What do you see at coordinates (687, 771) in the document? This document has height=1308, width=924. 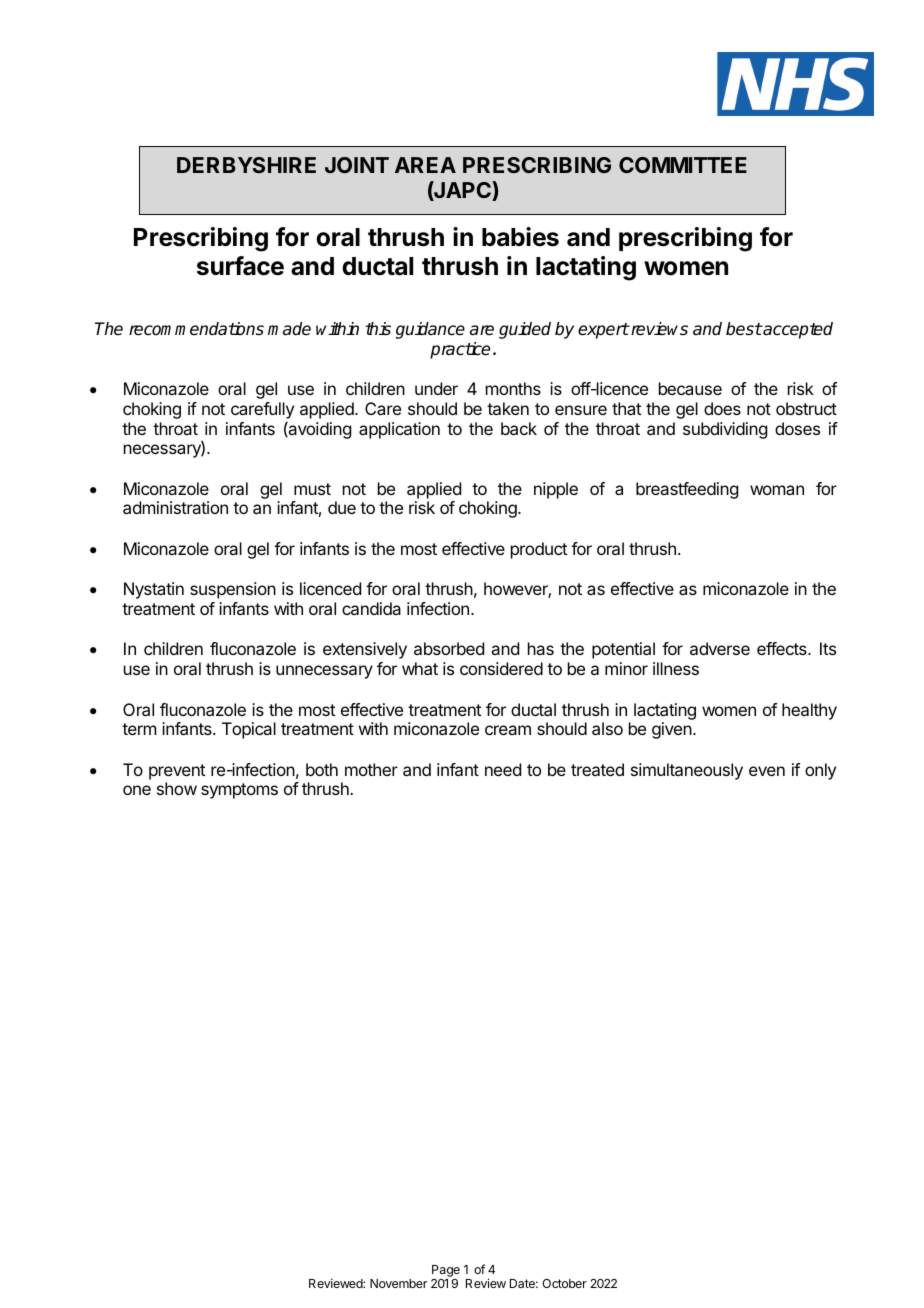 I see `simultaneously` at bounding box center [687, 771].
